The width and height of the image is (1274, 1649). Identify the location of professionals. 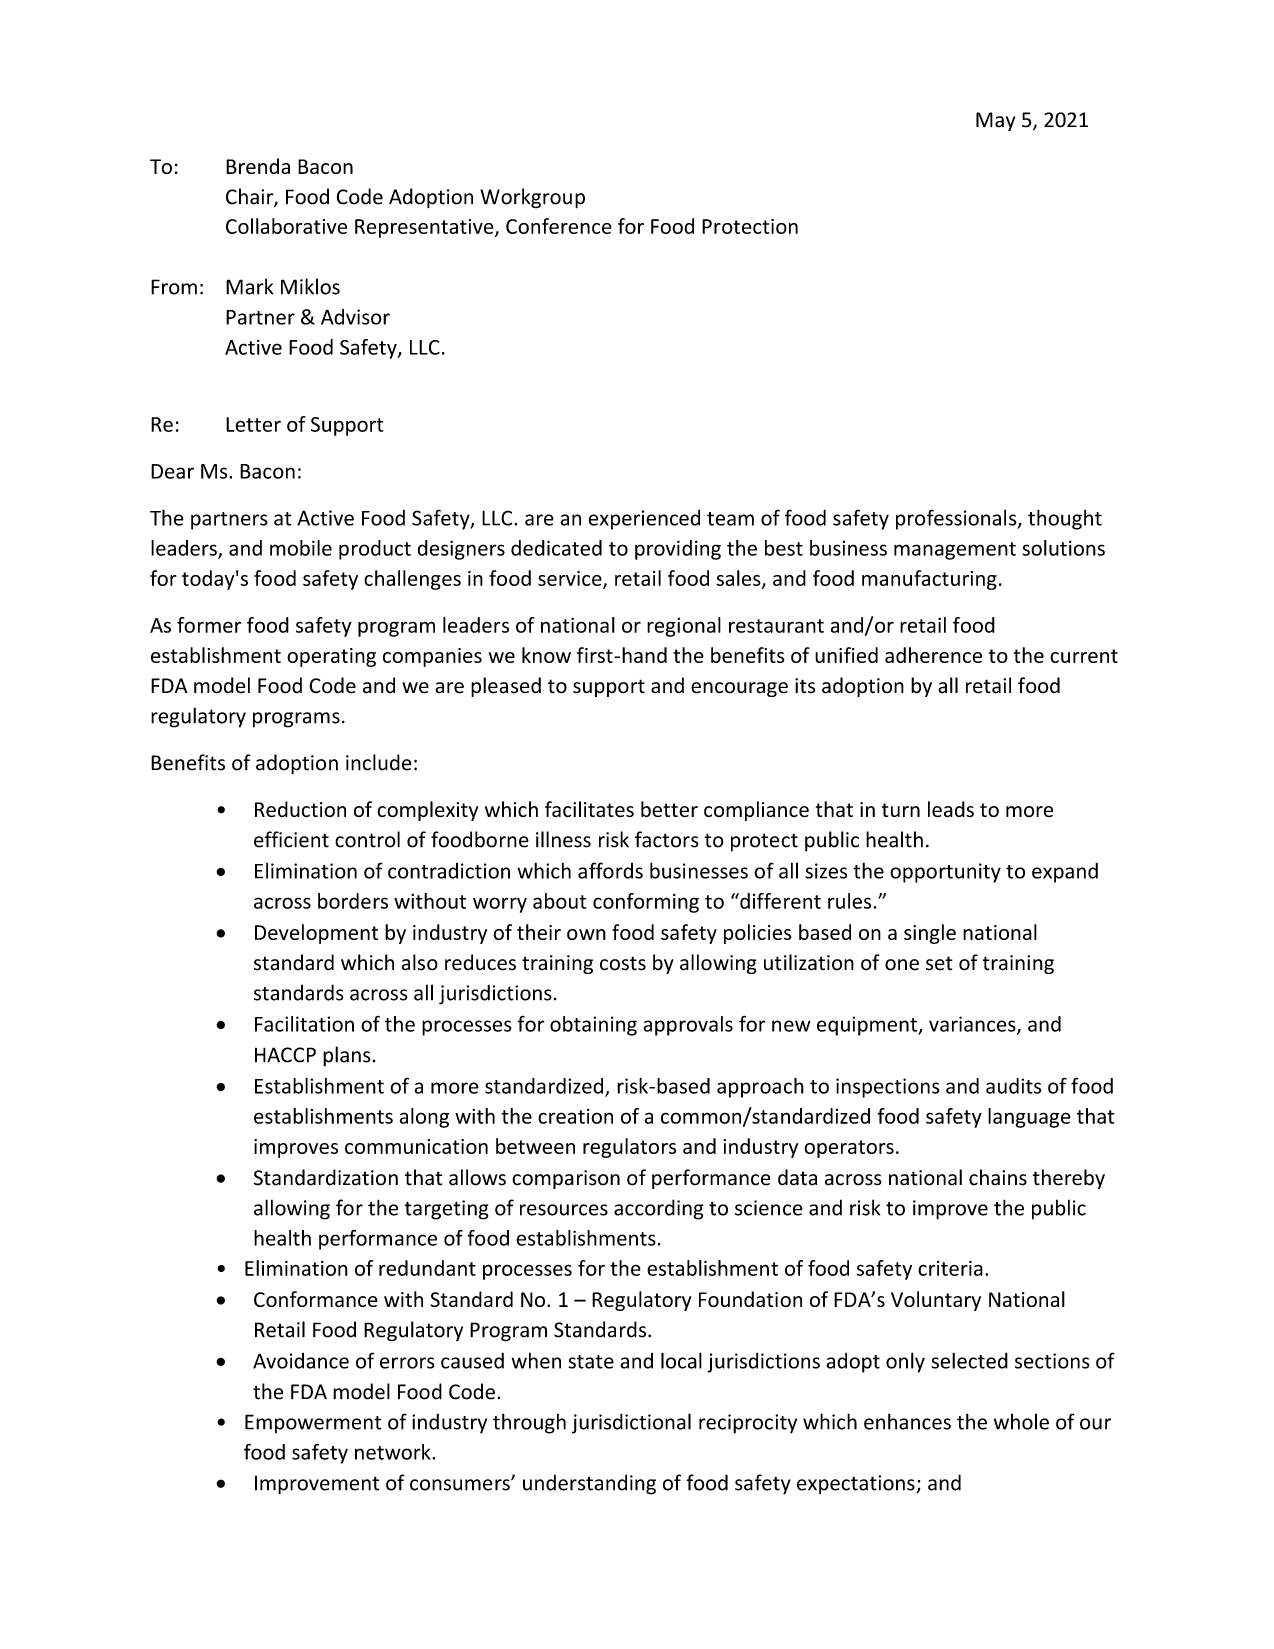
(957, 519).
